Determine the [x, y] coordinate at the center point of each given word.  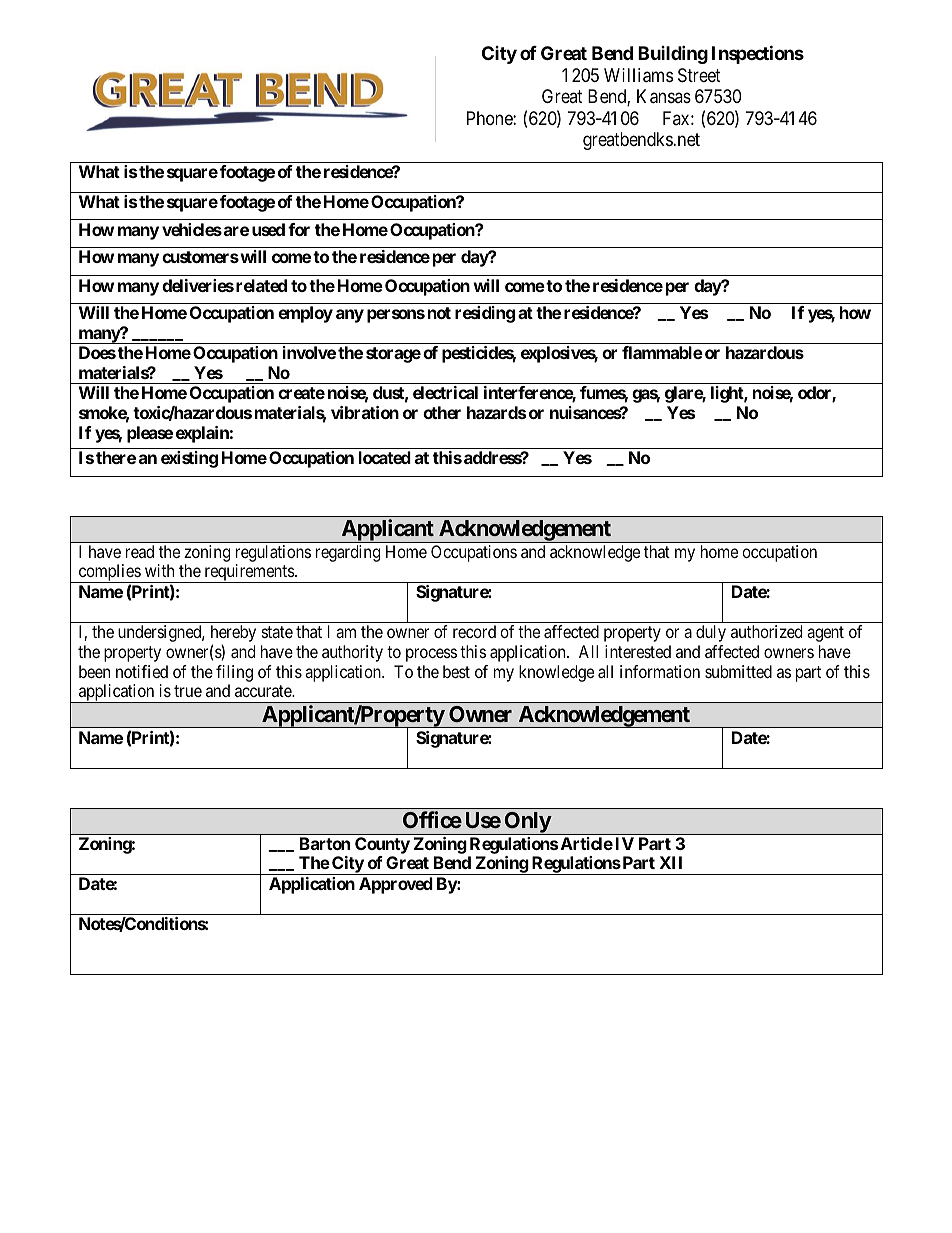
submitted [738, 671]
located [385, 457]
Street [699, 75]
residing [485, 314]
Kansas [664, 96]
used [268, 229]
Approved [396, 885]
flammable [662, 352]
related [261, 285]
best [456, 671]
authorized [766, 631]
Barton [325, 843]
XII [670, 862]
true [188, 691]
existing [189, 459]
